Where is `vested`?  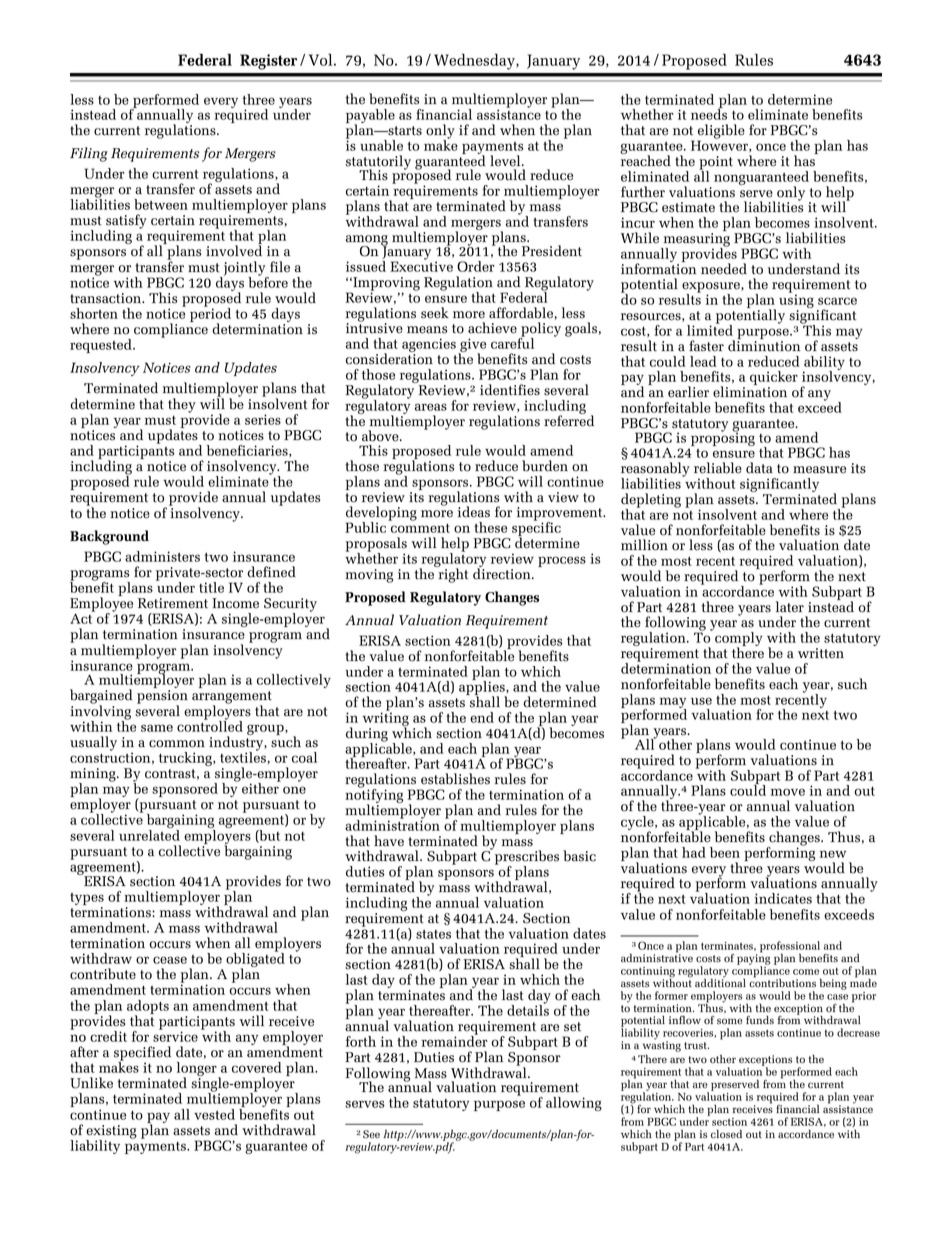 vested is located at coordinates (214, 1114).
